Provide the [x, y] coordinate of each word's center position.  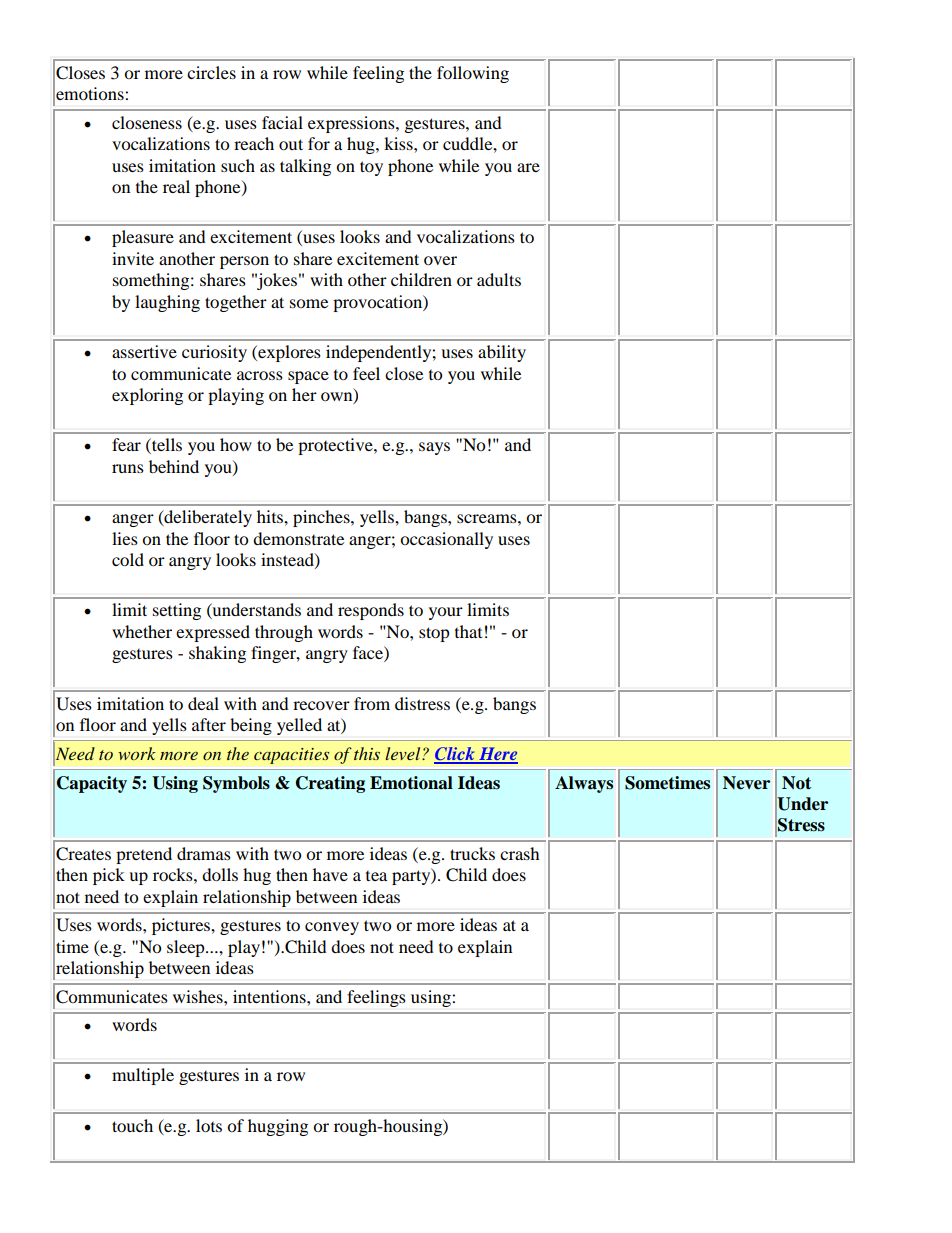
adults [499, 279]
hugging [278, 1127]
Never [746, 783]
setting [177, 611]
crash [520, 853]
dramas [204, 853]
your [446, 613]
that [468, 631]
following [473, 74]
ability [502, 353]
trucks [472, 853]
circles [211, 72]
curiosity [214, 353]
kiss [399, 143]
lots [209, 1125]
